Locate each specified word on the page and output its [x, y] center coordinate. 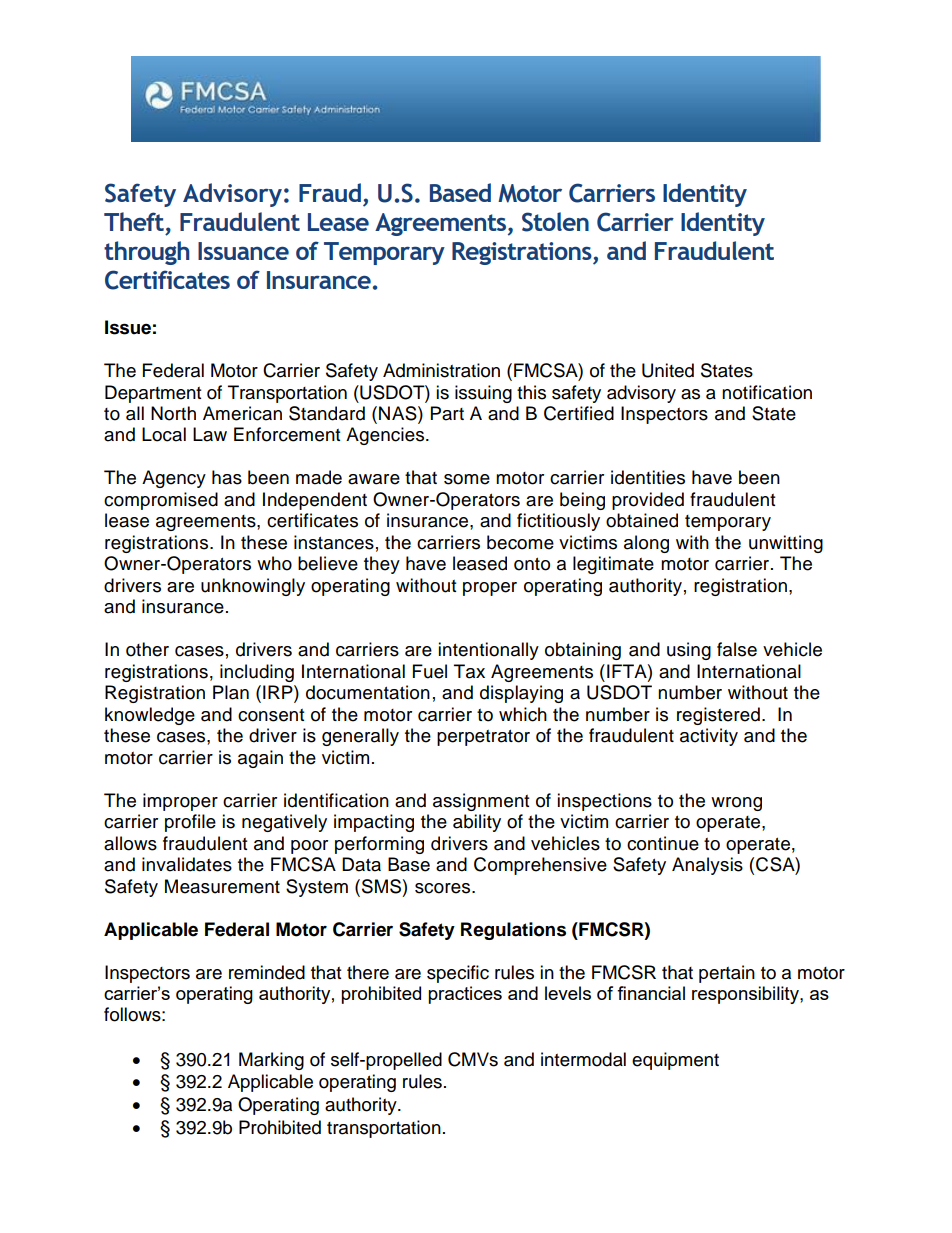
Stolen [555, 222]
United [668, 370]
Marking [271, 1061]
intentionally [488, 651]
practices [465, 995]
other [147, 649]
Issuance [243, 251]
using [689, 651]
